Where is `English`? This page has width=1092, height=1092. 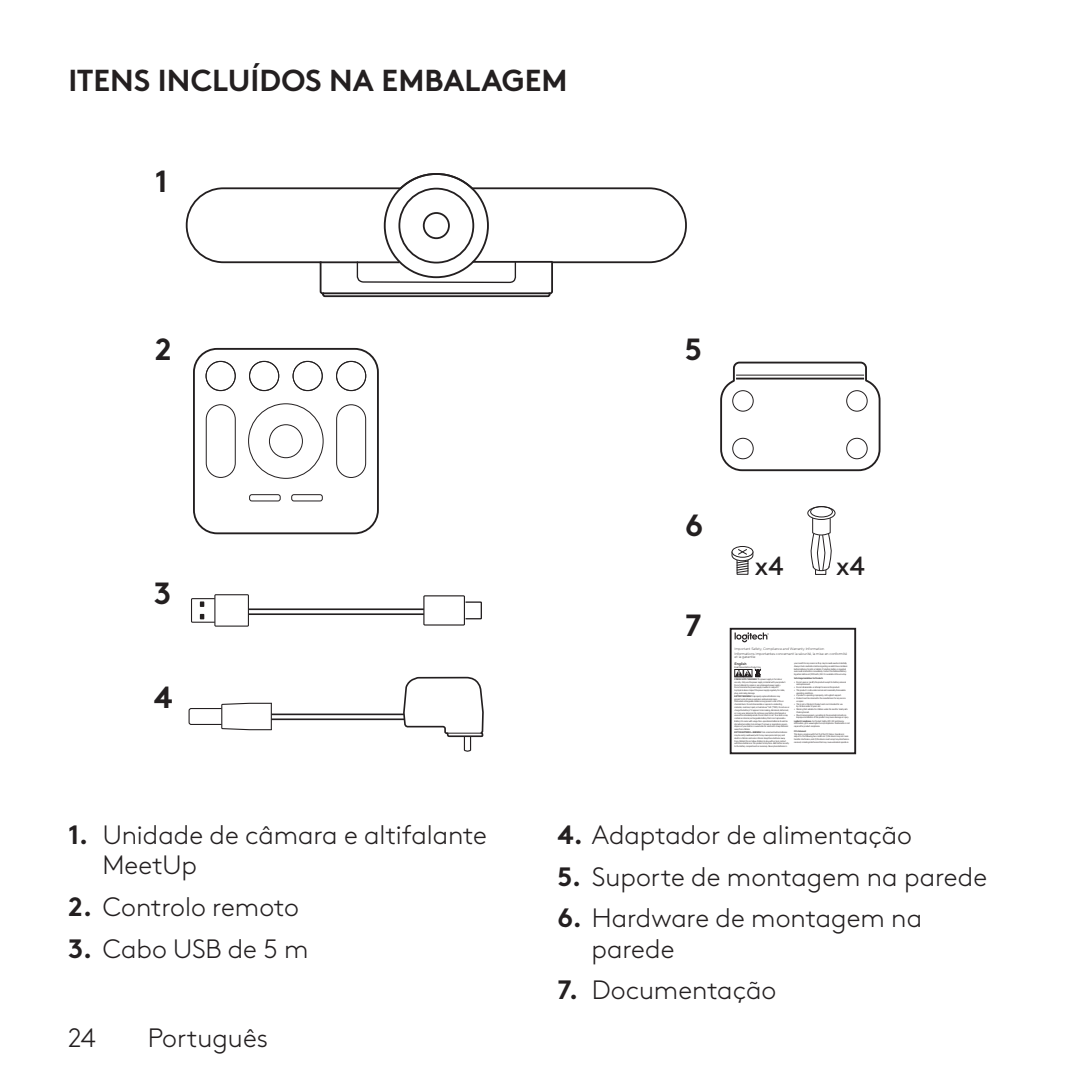
English is located at coordinates (741, 665).
